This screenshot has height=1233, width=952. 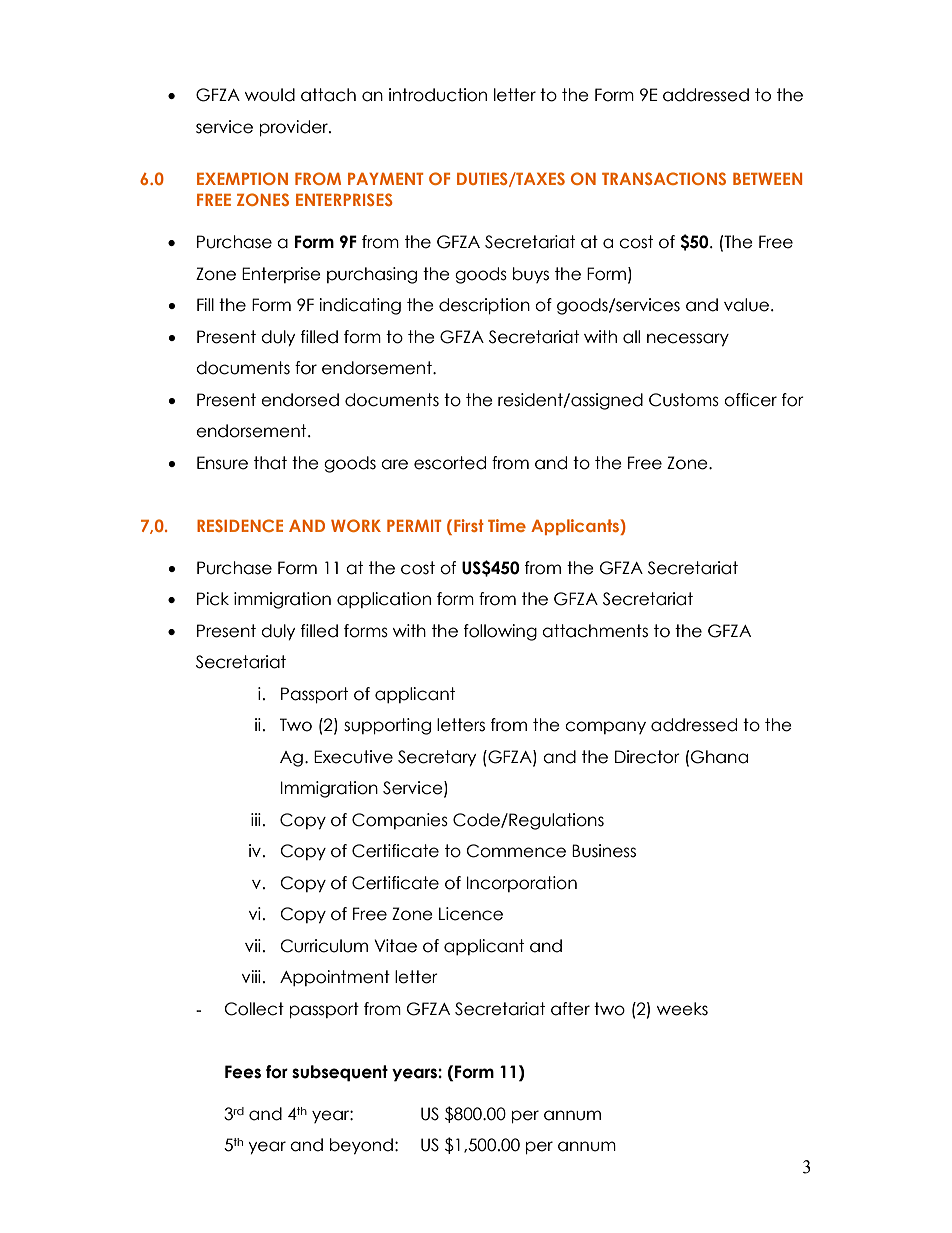 What do you see at coordinates (270, 463) in the screenshot?
I see `that` at bounding box center [270, 463].
